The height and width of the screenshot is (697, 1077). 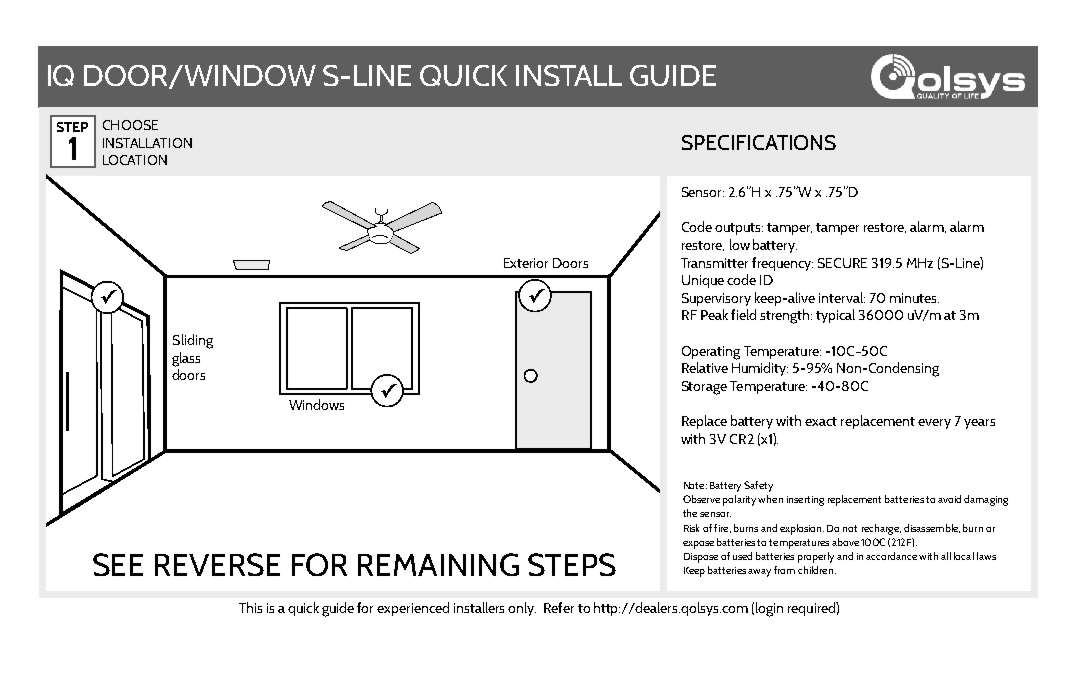 I want to click on Relative, so click(x=705, y=367).
